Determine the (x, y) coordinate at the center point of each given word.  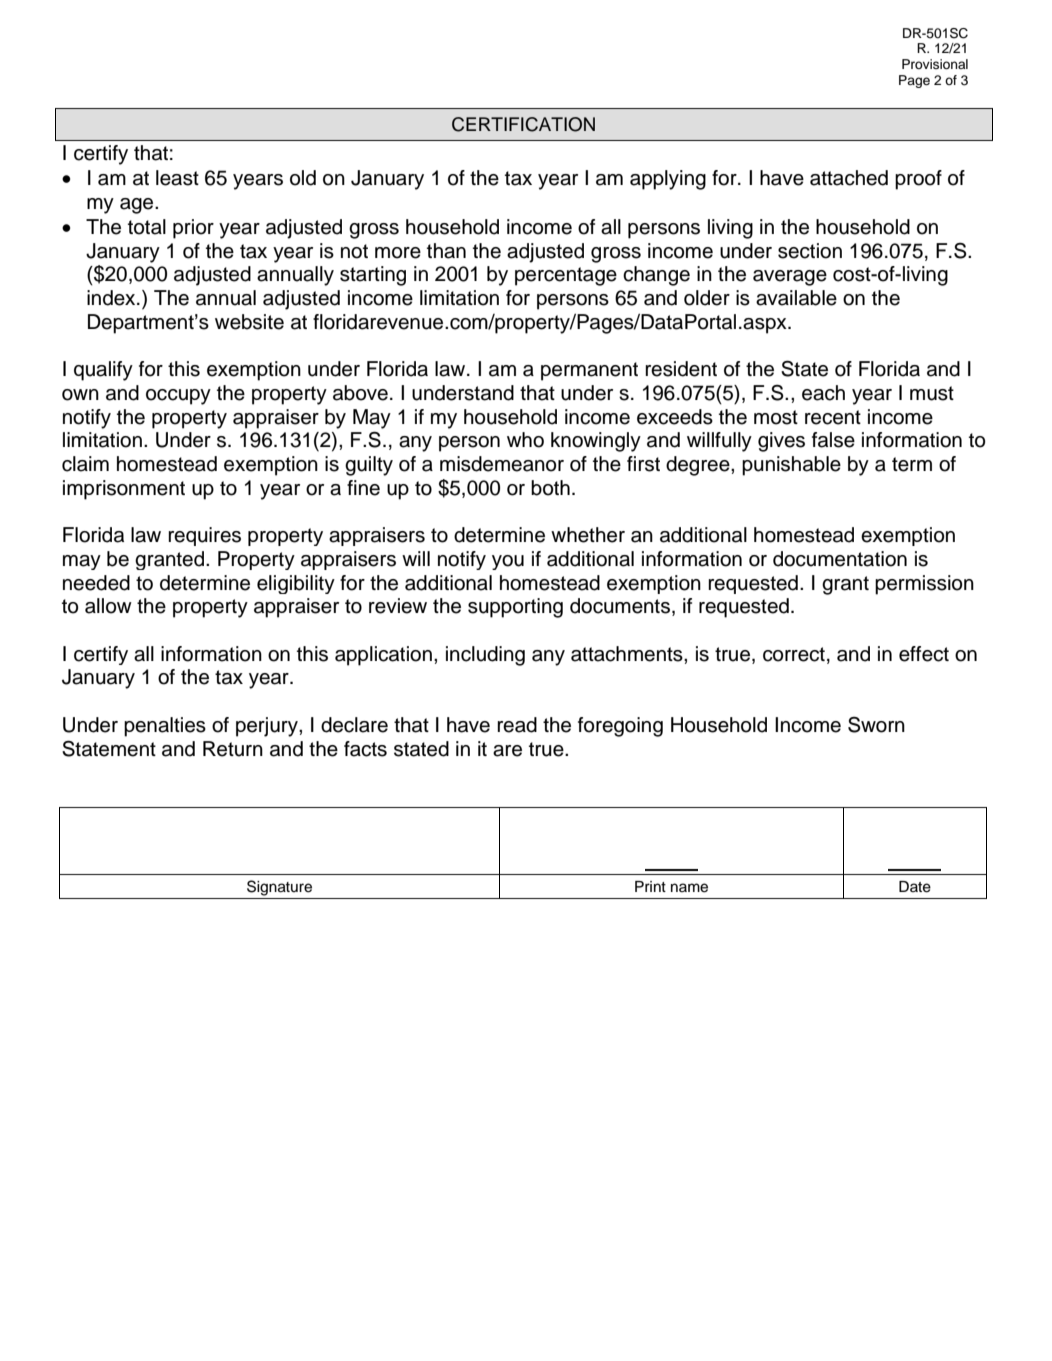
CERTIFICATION (523, 124)
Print (650, 886)
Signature (279, 888)
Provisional (935, 64)
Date (915, 887)
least (177, 178)
